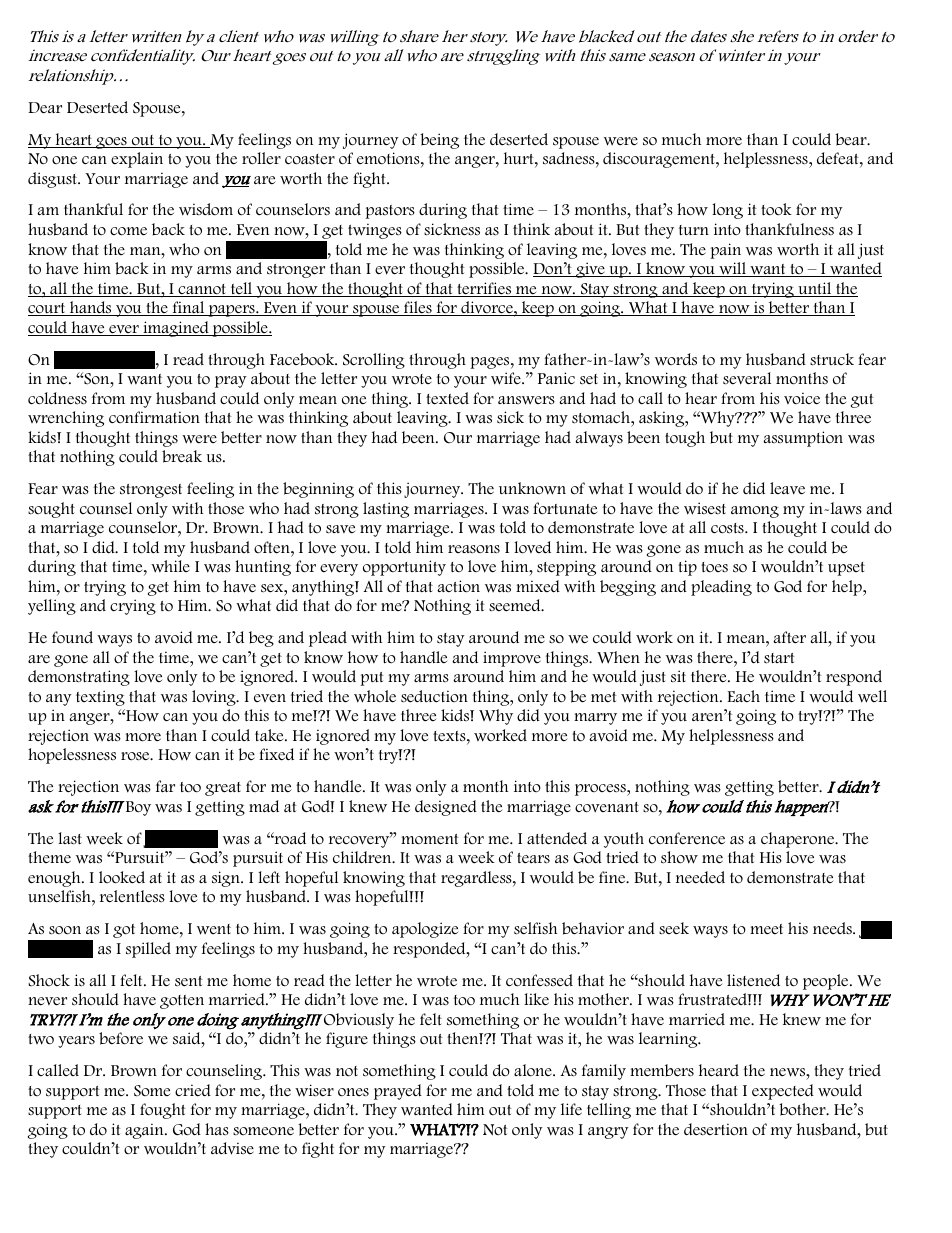 The image size is (952, 1233). What do you see at coordinates (799, 840) in the document?
I see `chaperone` at bounding box center [799, 840].
